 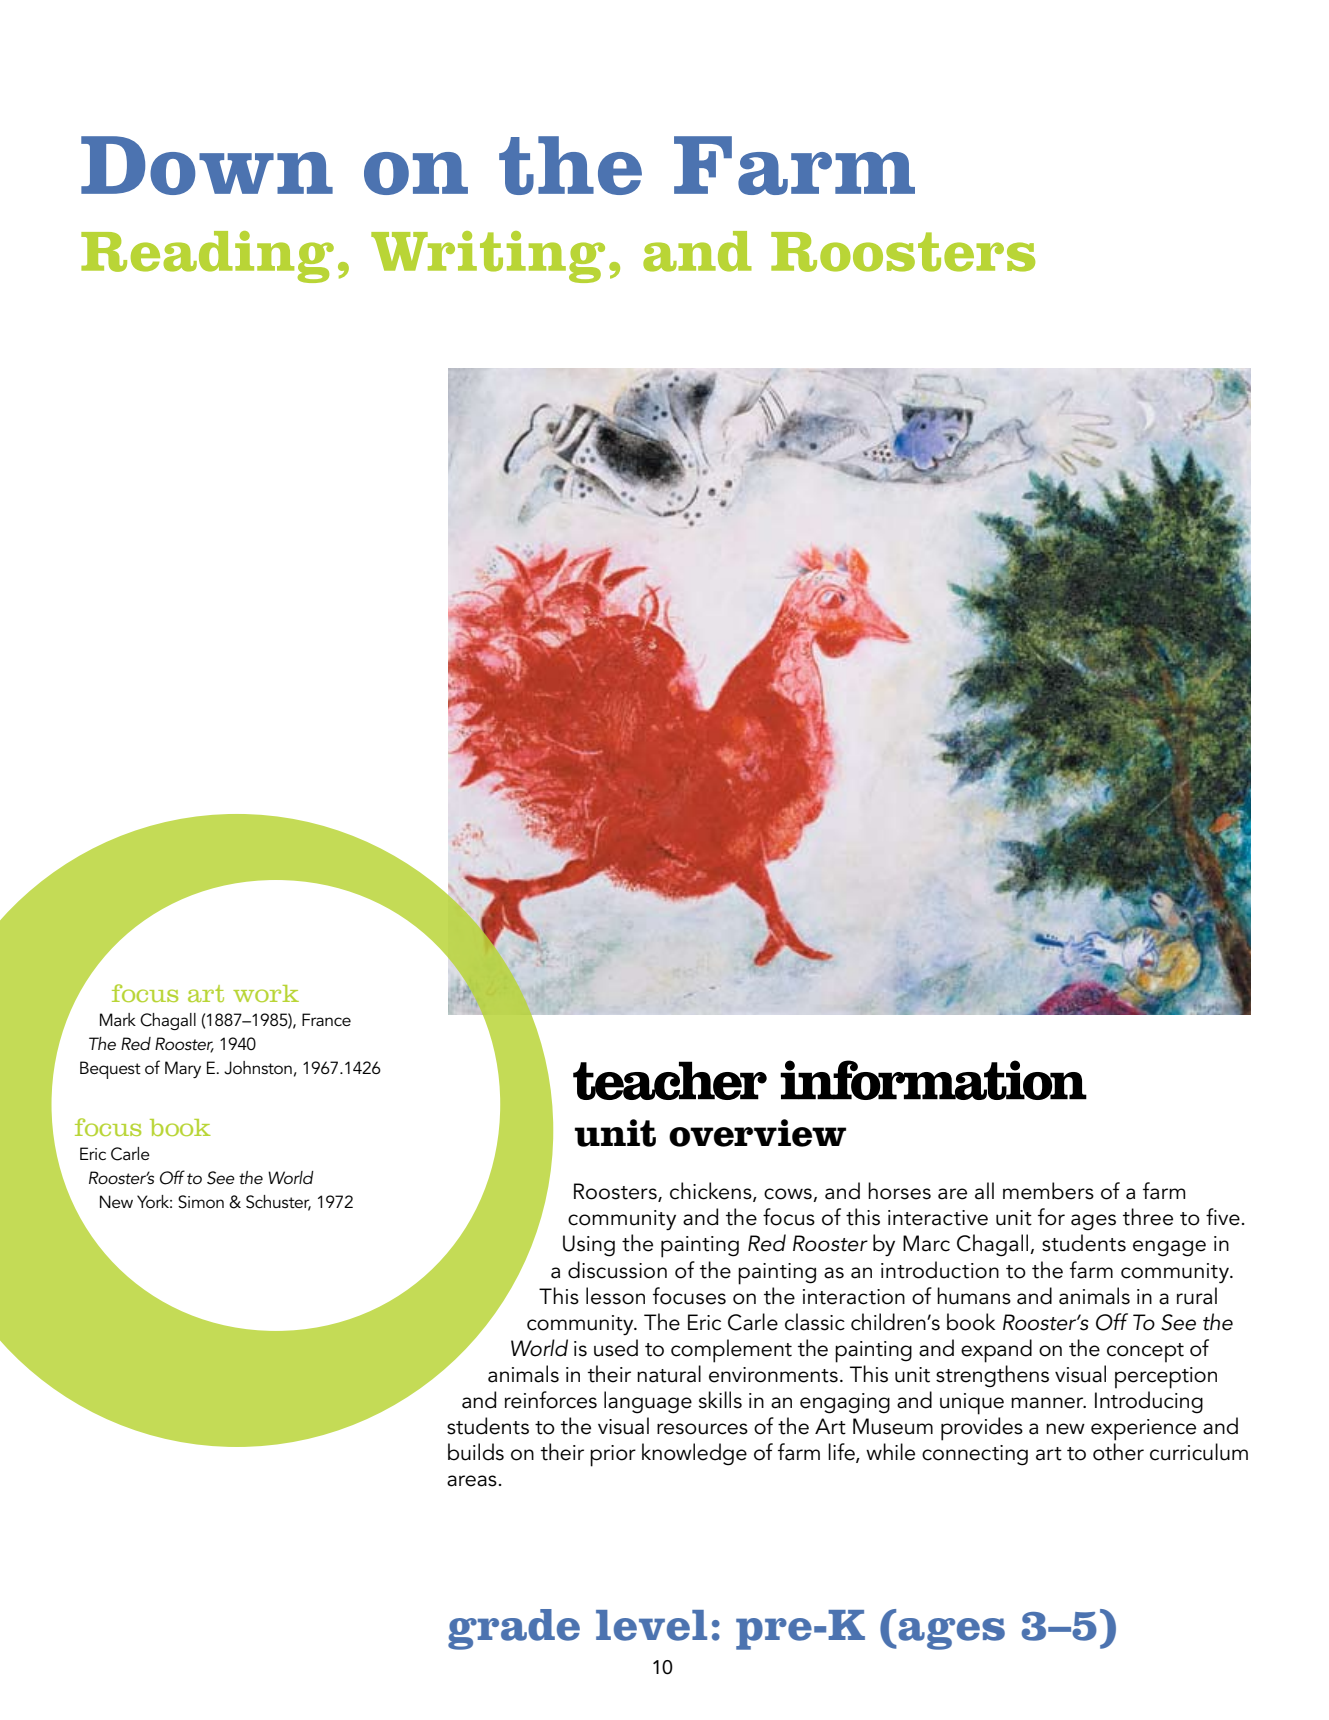 I want to click on members, so click(x=1048, y=1191).
